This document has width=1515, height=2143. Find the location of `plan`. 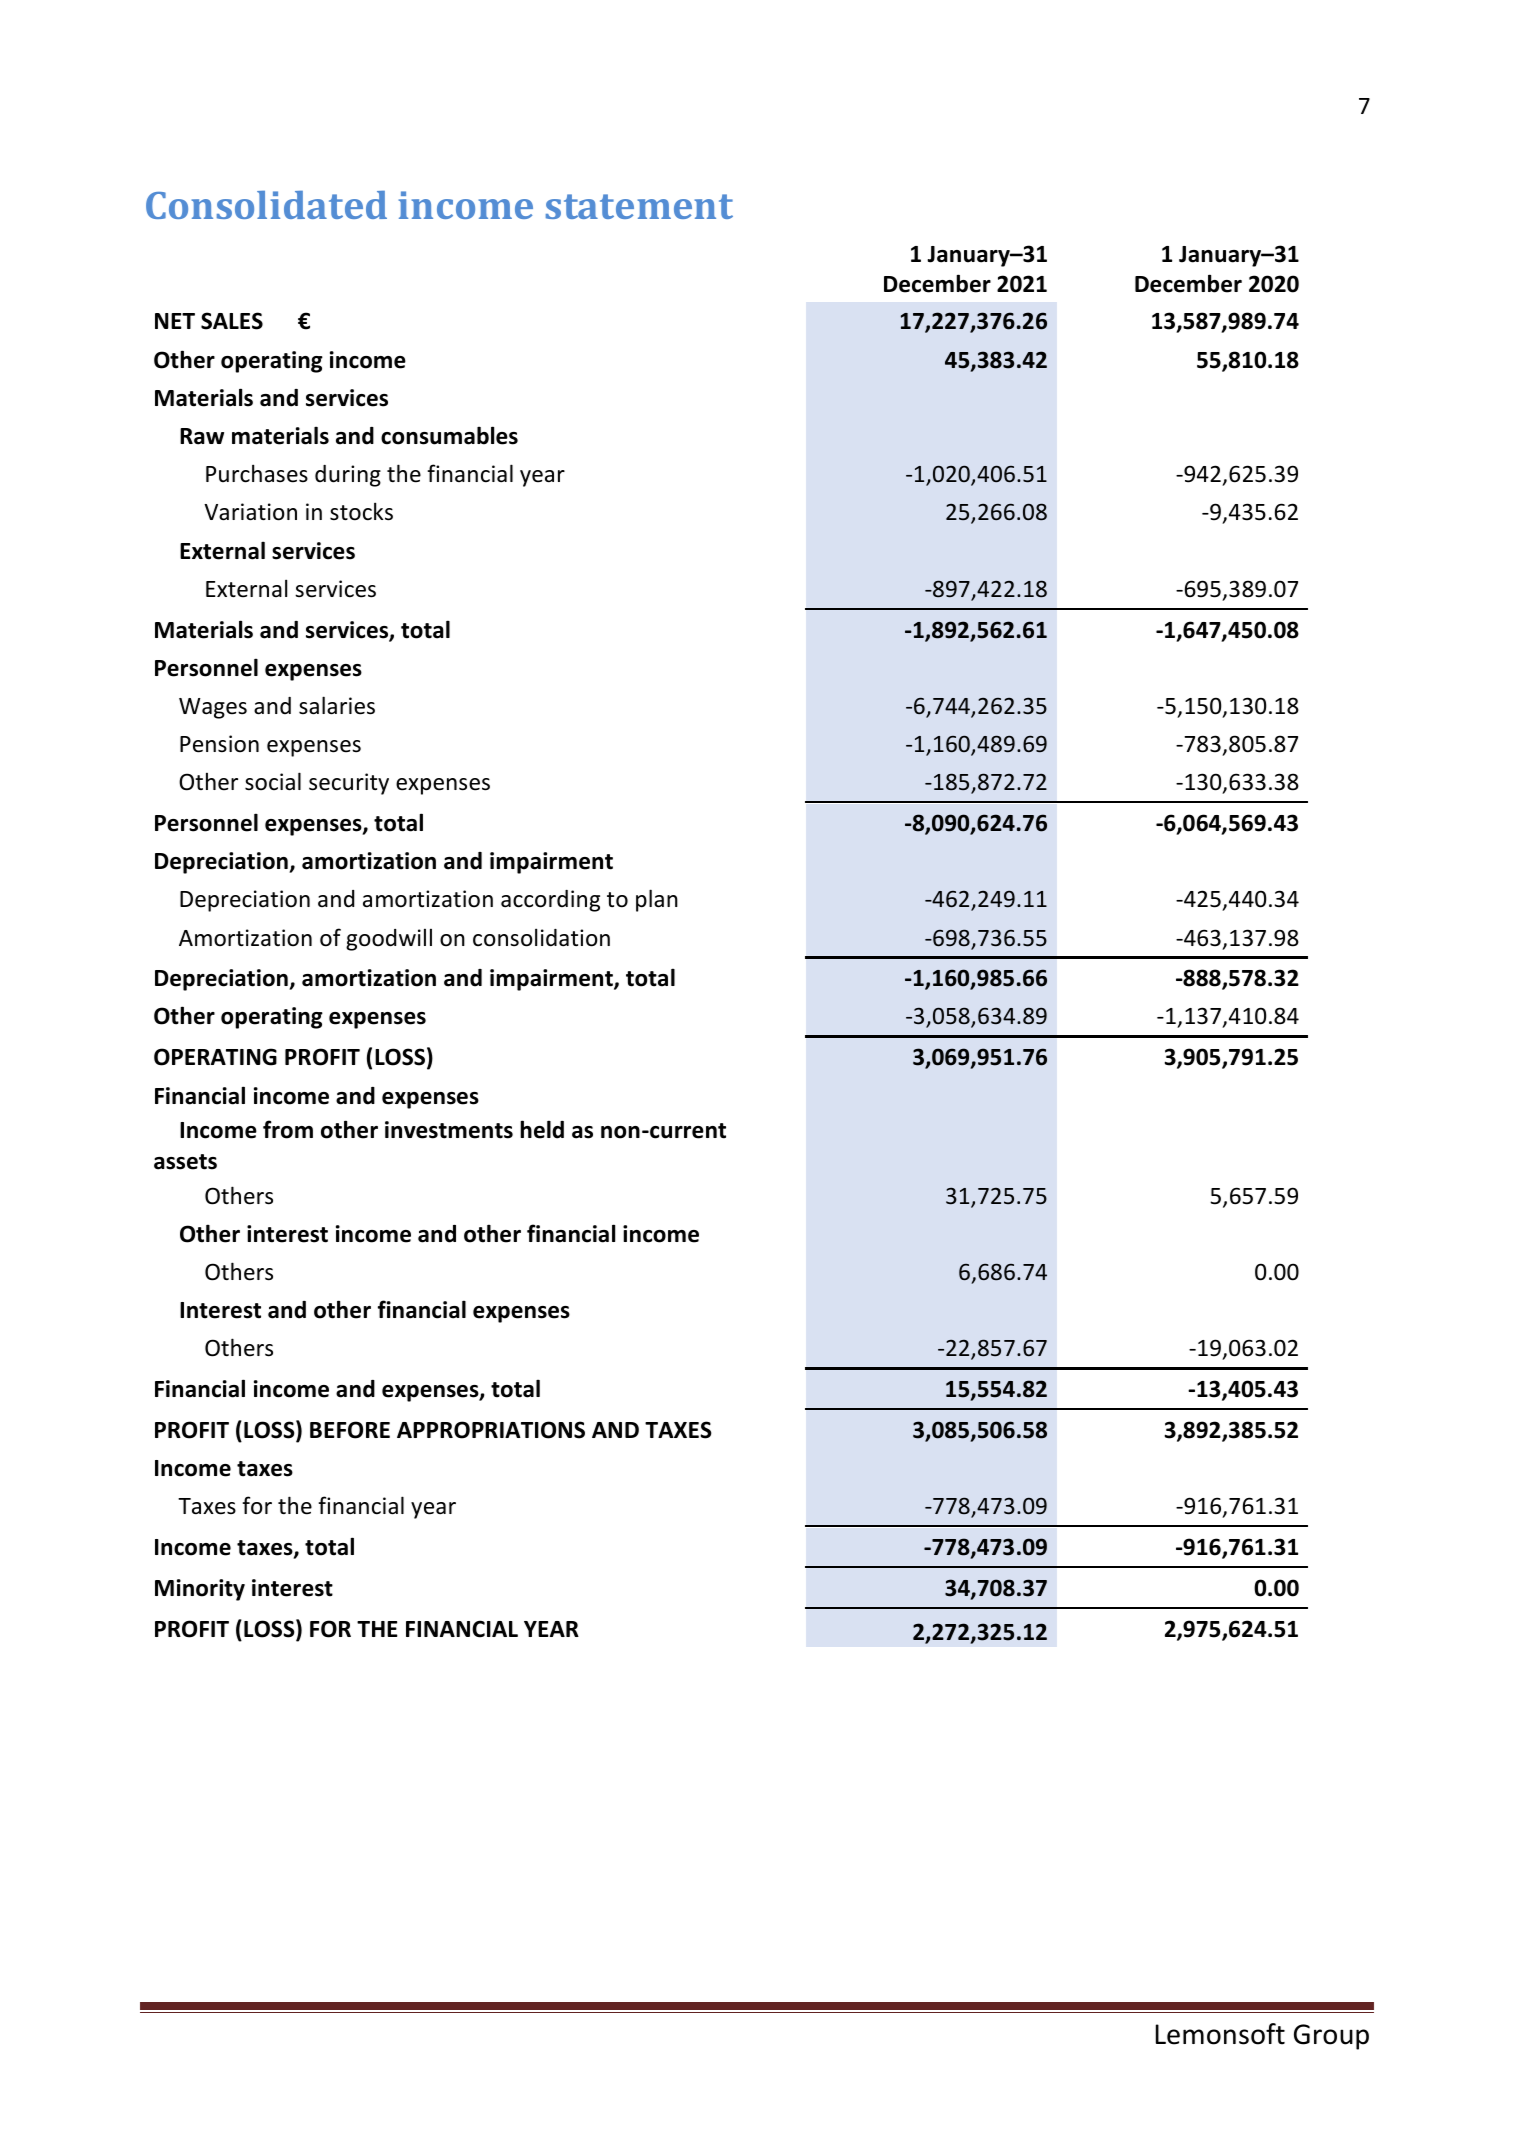

plan is located at coordinates (657, 900).
